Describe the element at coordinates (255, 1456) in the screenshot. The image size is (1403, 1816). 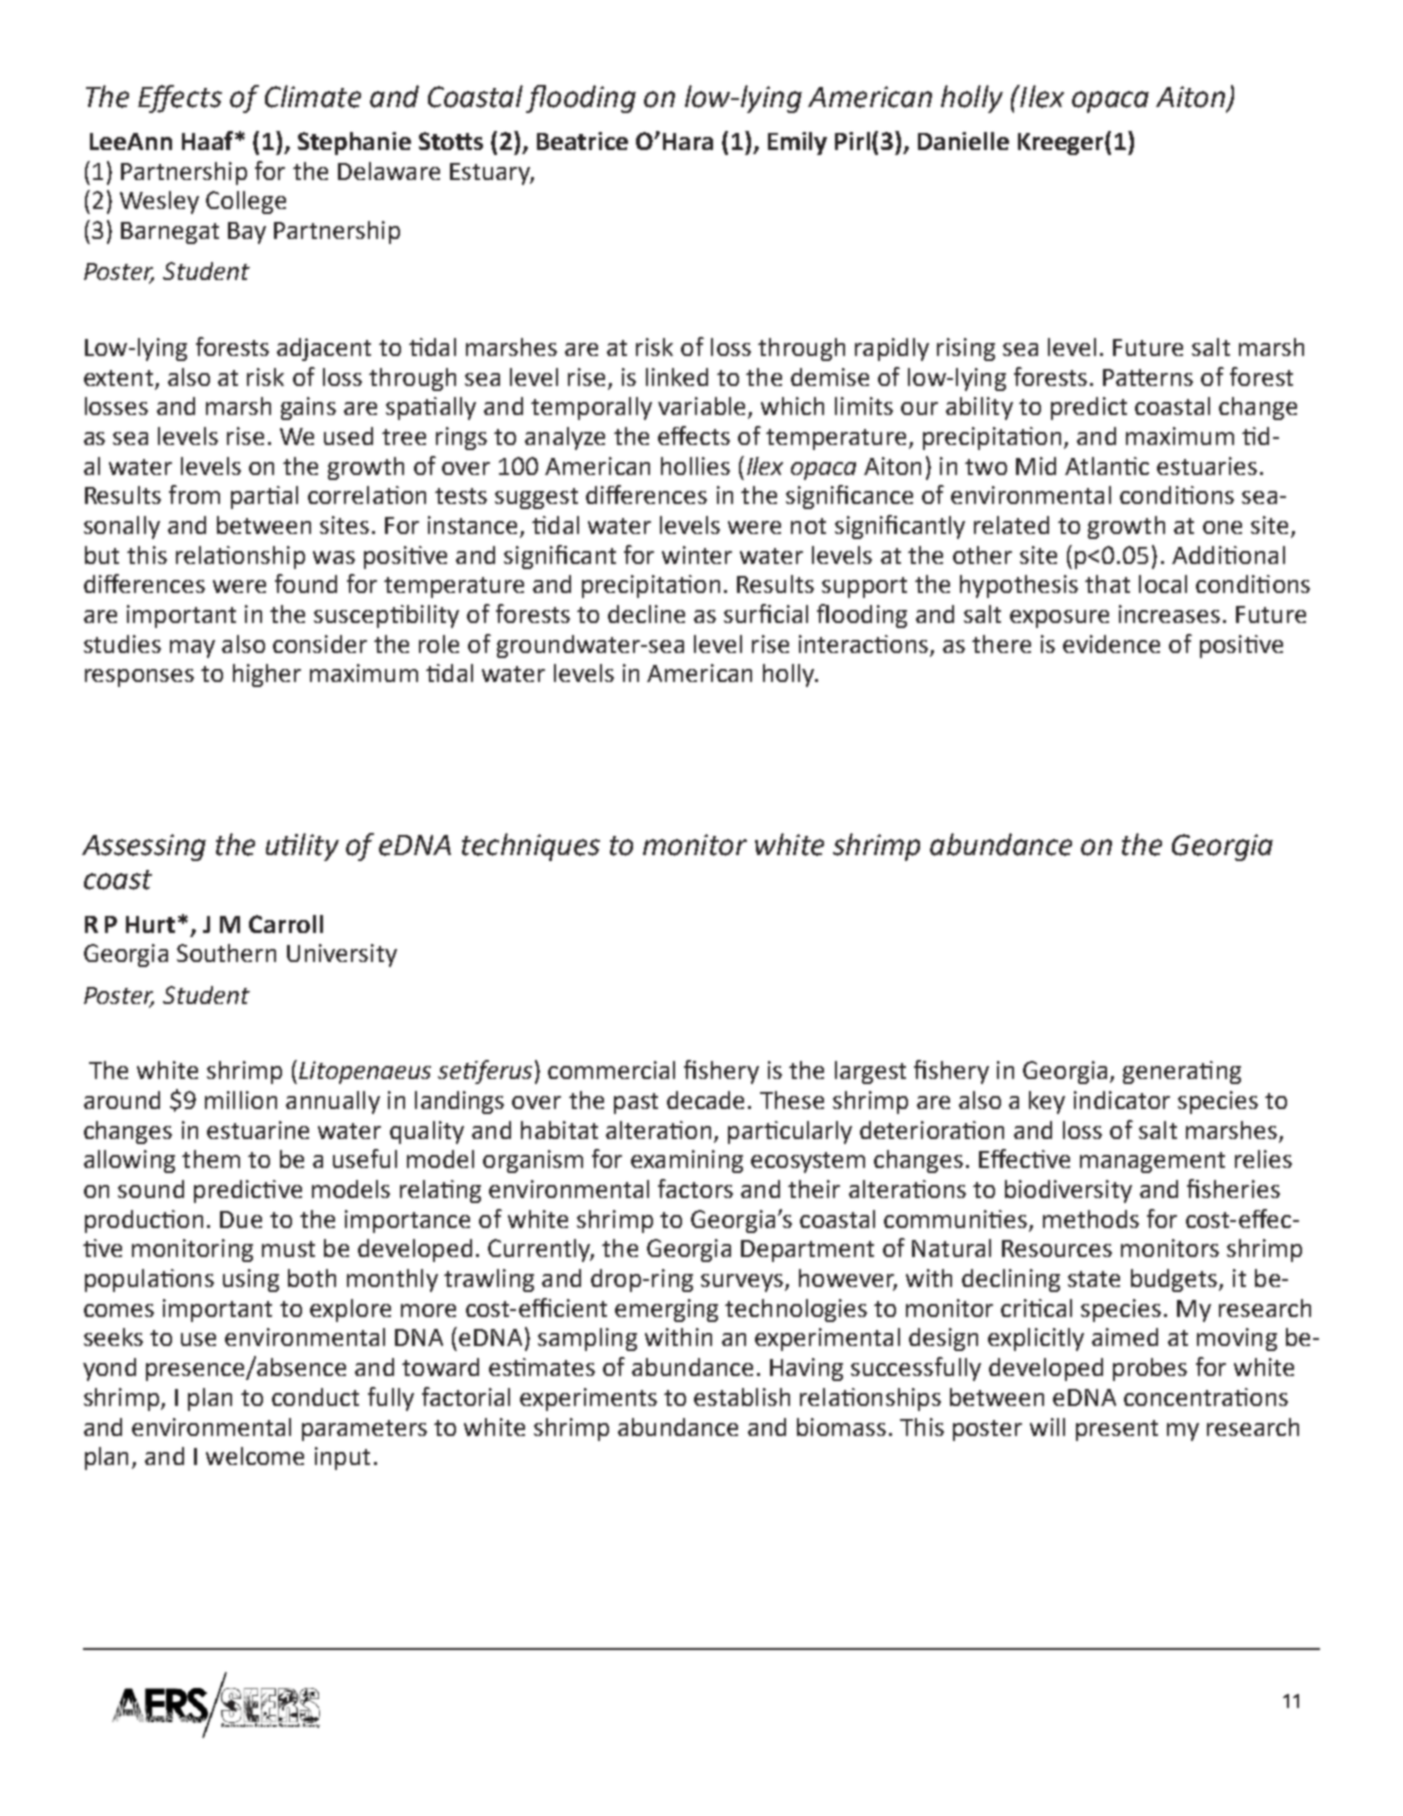
I see `welcome` at that location.
